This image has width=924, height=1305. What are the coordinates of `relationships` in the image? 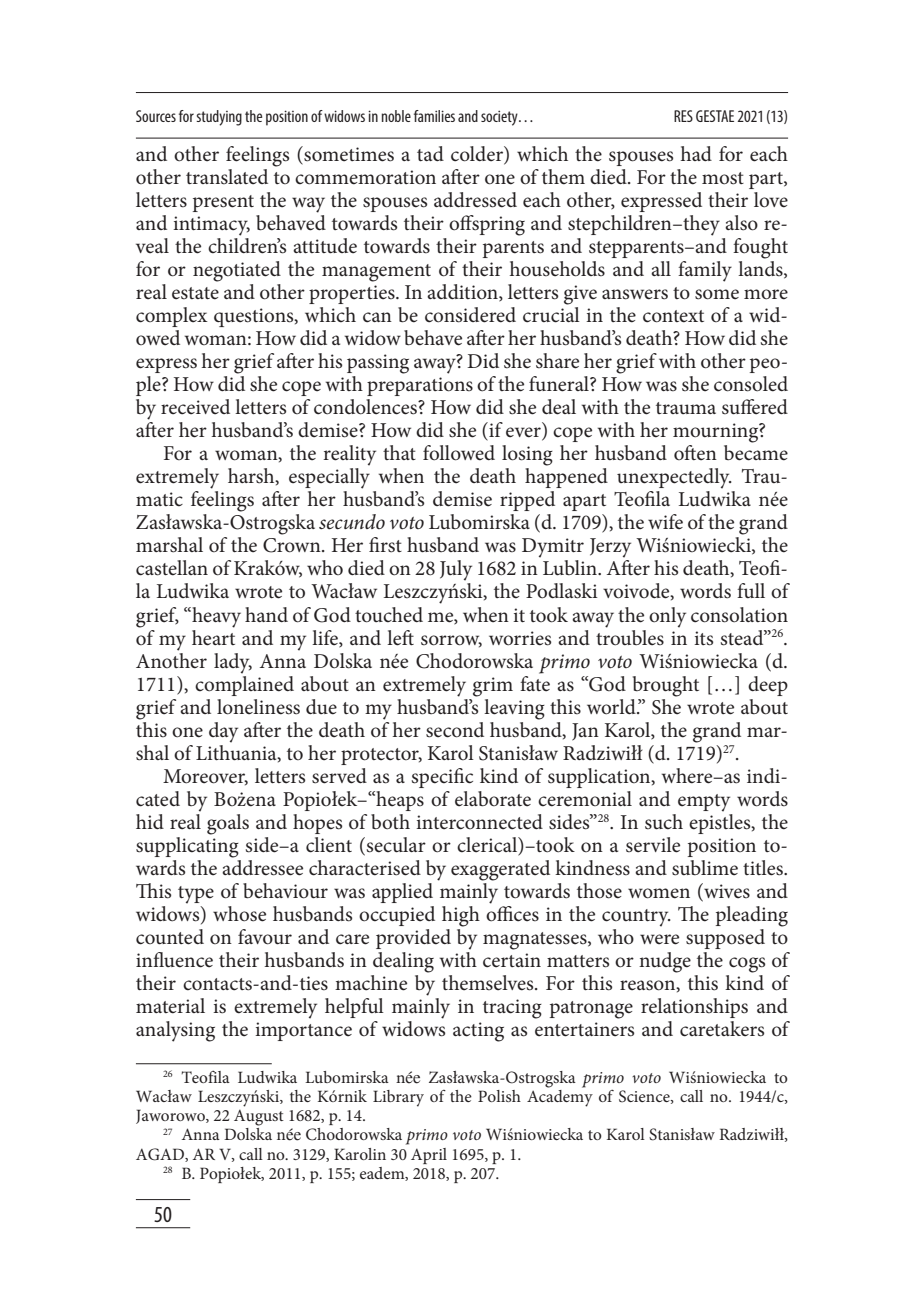 It's located at (694, 1008).
